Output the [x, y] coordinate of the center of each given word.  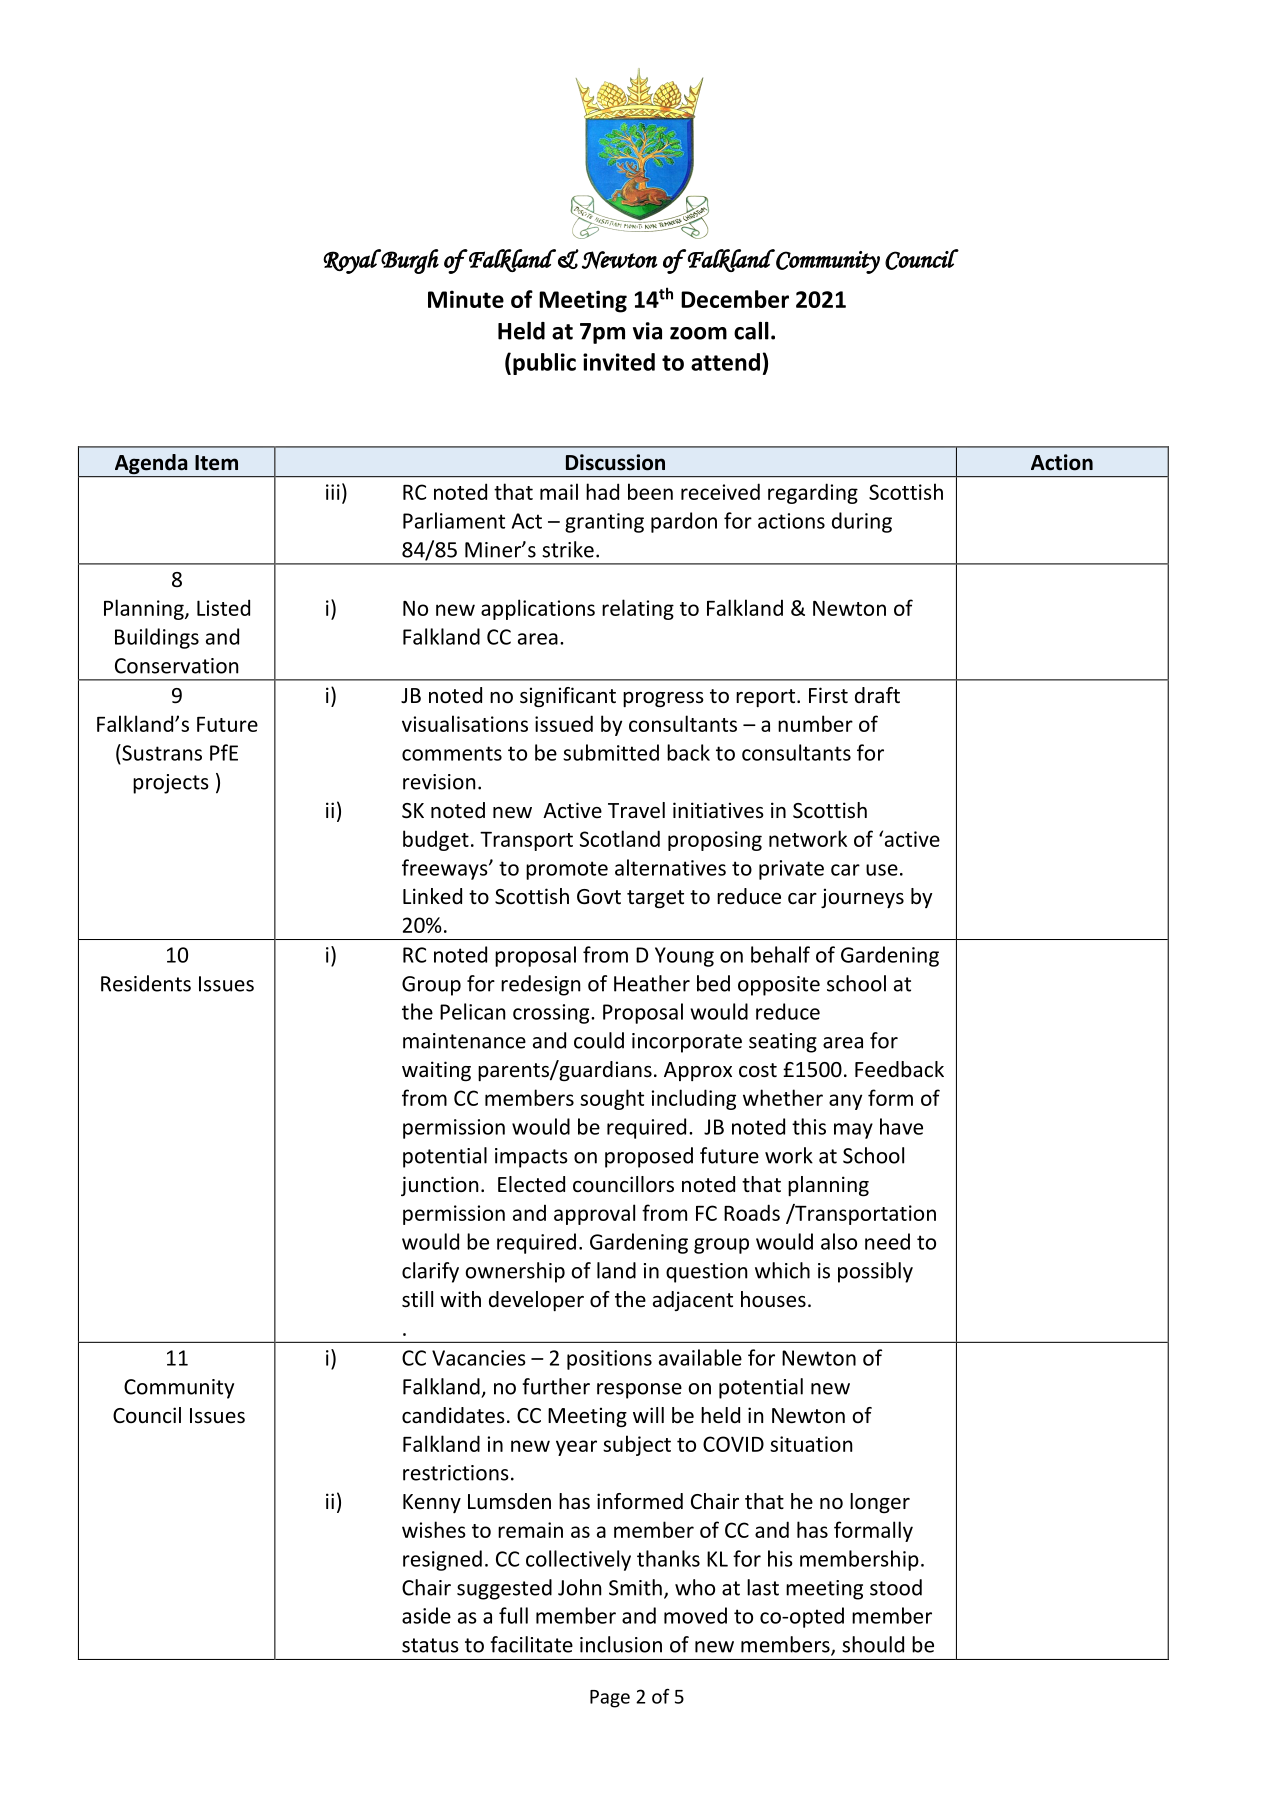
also [839, 1241]
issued [564, 723]
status [430, 1645]
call [751, 331]
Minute [466, 299]
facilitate [531, 1644]
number [815, 723]
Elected [531, 1184]
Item [216, 463]
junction [439, 1186]
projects [171, 784]
